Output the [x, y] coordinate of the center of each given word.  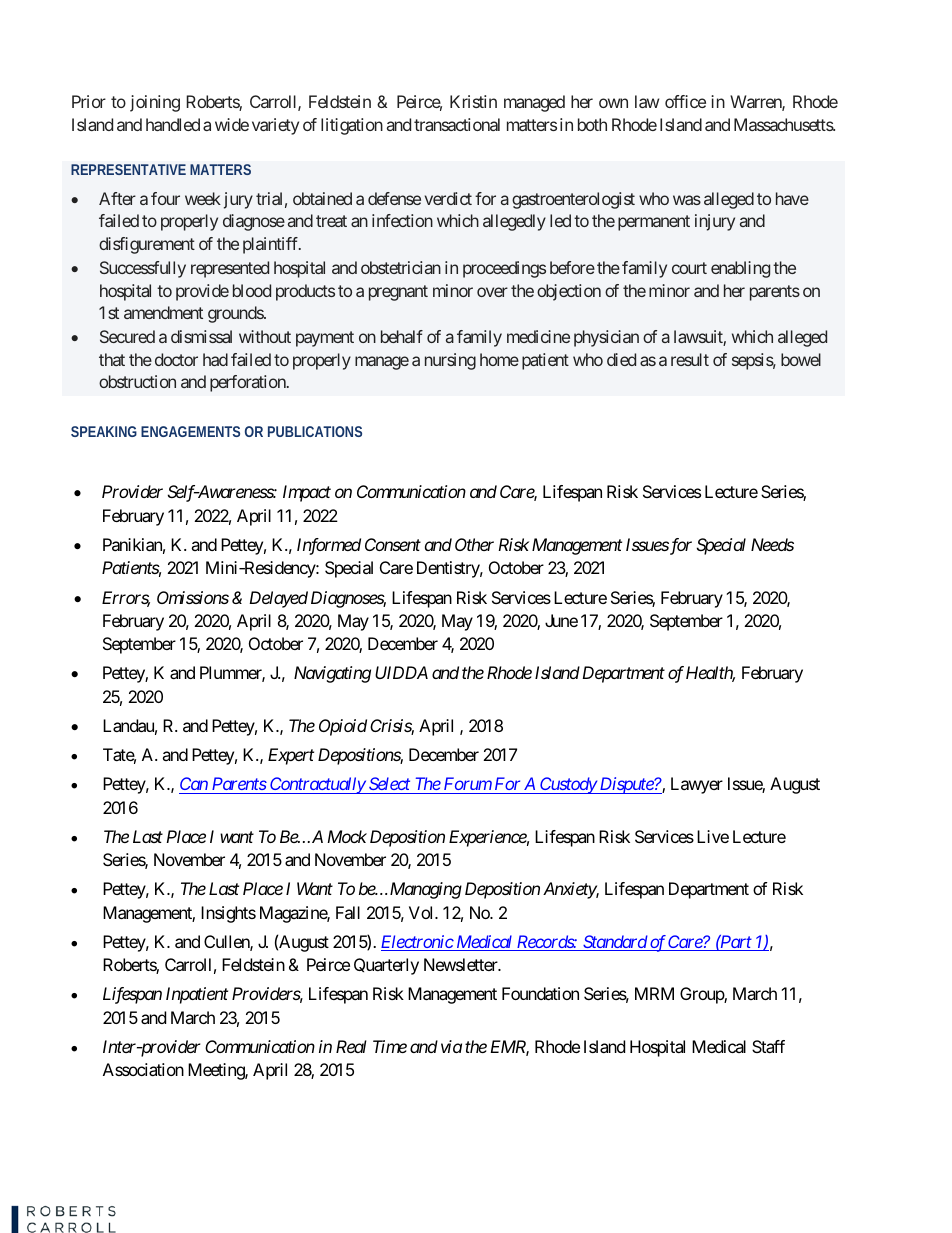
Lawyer [697, 785]
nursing [450, 361]
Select [389, 785]
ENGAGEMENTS [190, 431]
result [690, 359]
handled [173, 124]
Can [194, 785]
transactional [457, 124]
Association [143, 1069]
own [613, 103]
